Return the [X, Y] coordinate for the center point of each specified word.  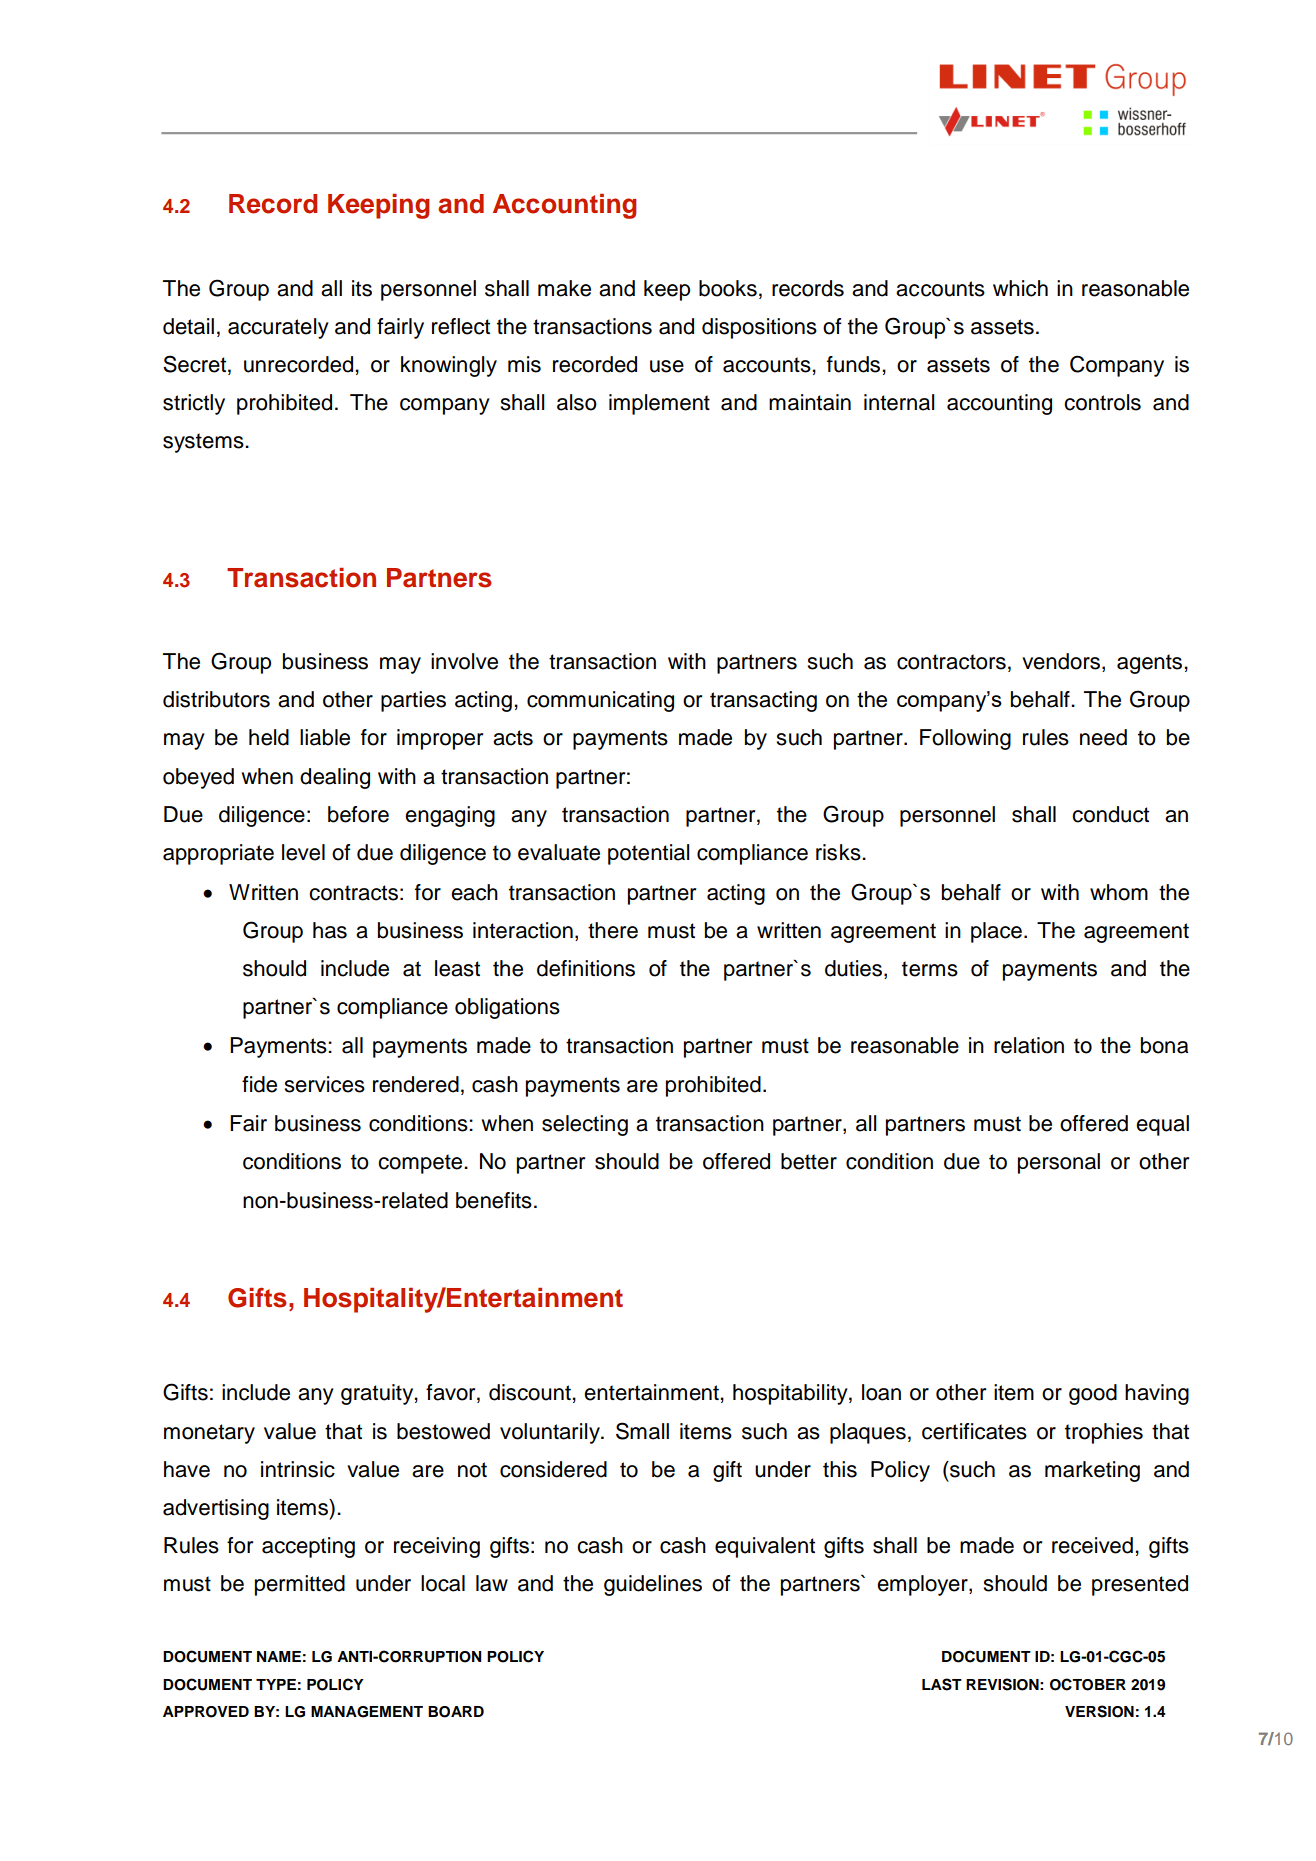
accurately [278, 328]
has [330, 930]
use [667, 366]
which [1020, 288]
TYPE [276, 1684]
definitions [586, 968]
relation [1029, 1045]
